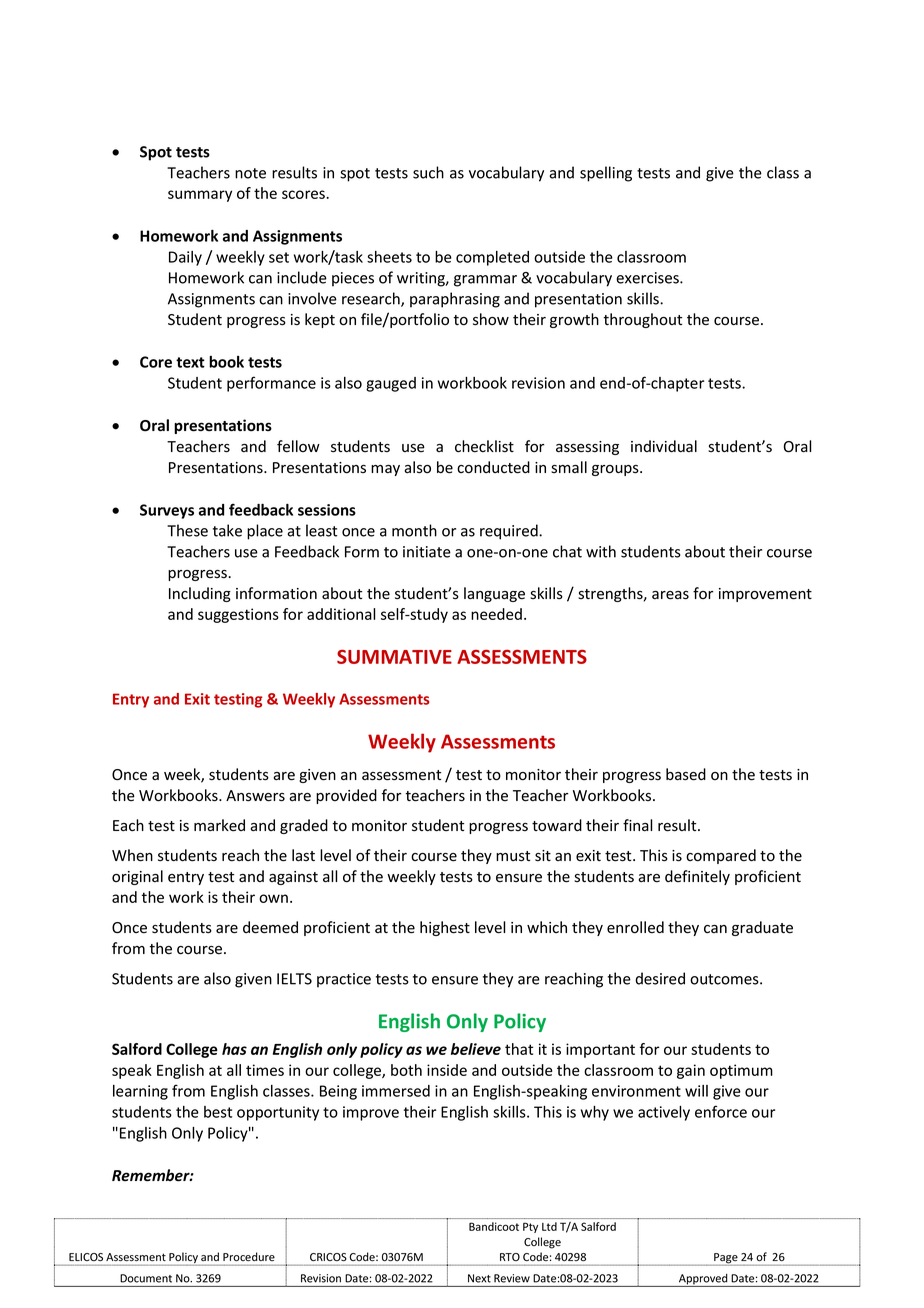 Image resolution: width=924 pixels, height=1308 pixels. Describe the element at coordinates (219, 825) in the screenshot. I see `marked` at that location.
